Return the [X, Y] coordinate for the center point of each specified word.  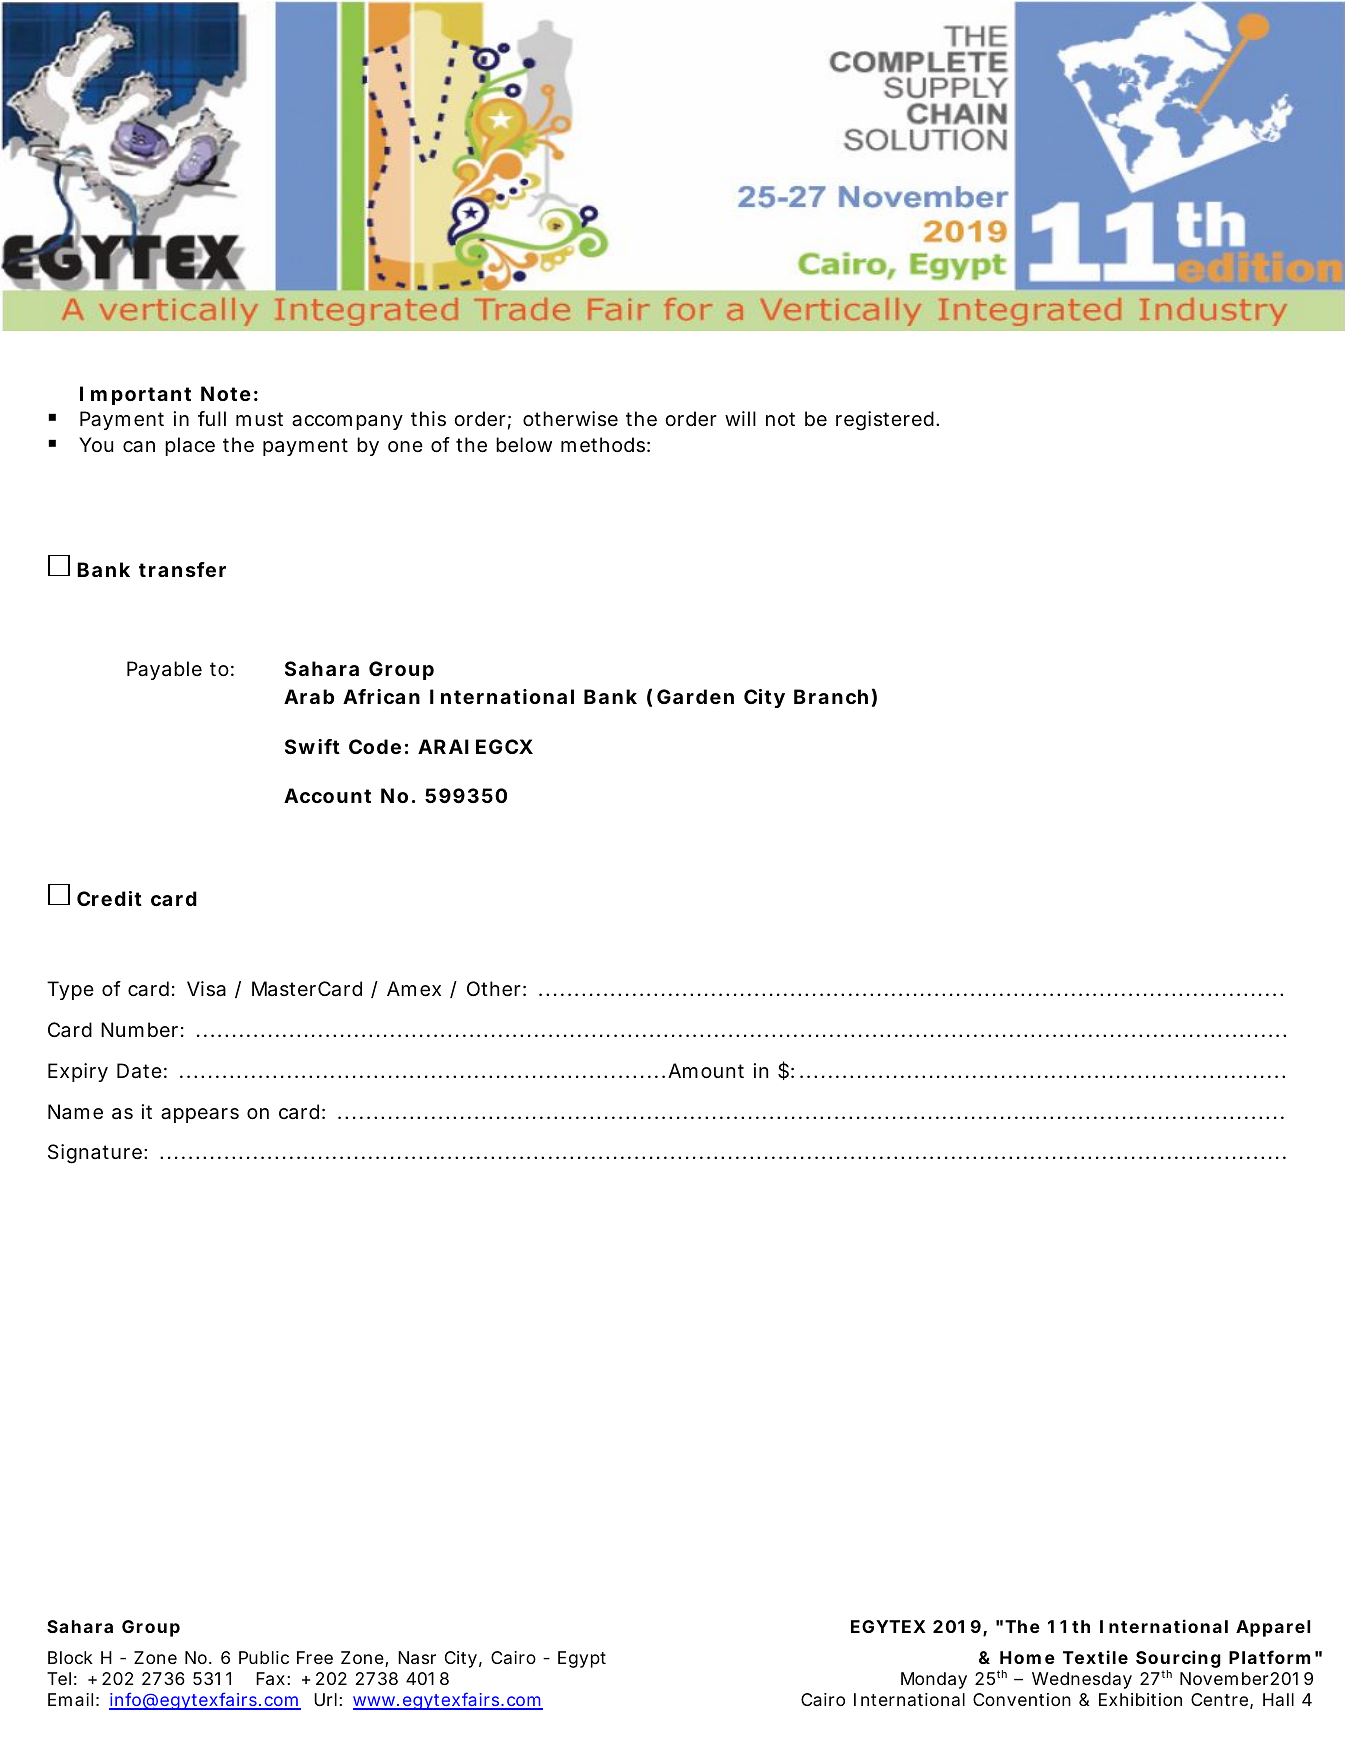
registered [887, 421]
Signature [97, 1154]
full [212, 418]
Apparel [1273, 1628]
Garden [695, 696]
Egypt [582, 1659]
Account [327, 795]
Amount [706, 1070]
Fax [273, 1679]
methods [605, 445]
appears [200, 1115]
